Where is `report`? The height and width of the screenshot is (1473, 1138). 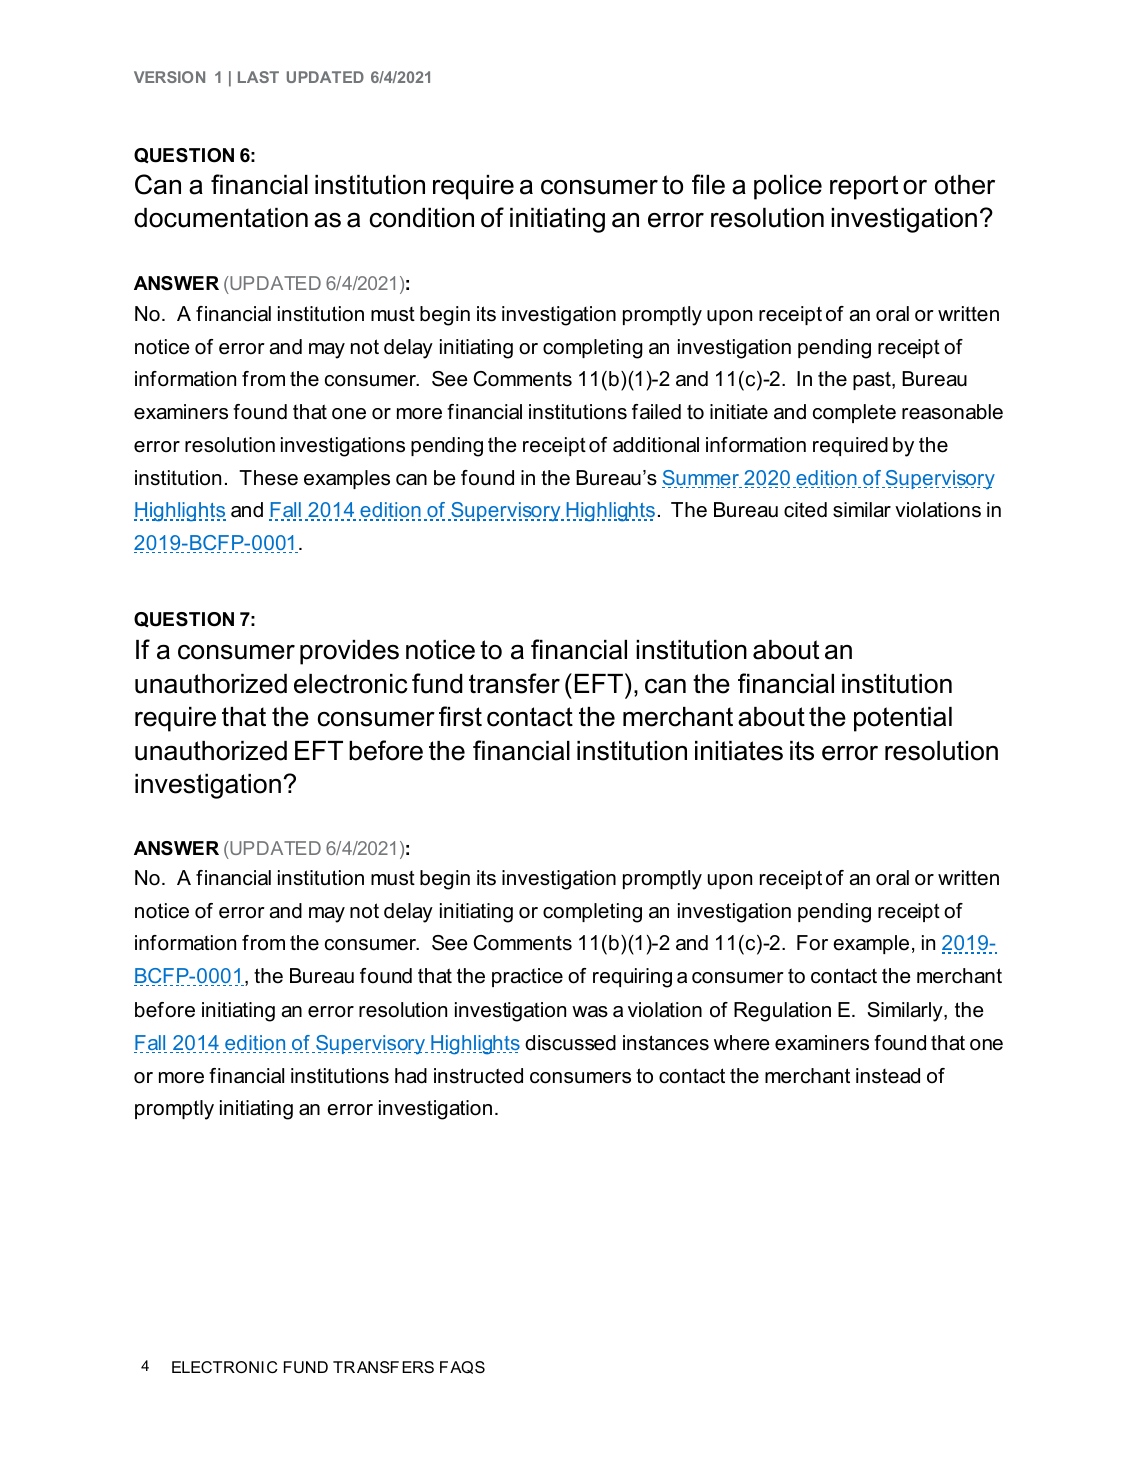
report is located at coordinates (864, 187).
